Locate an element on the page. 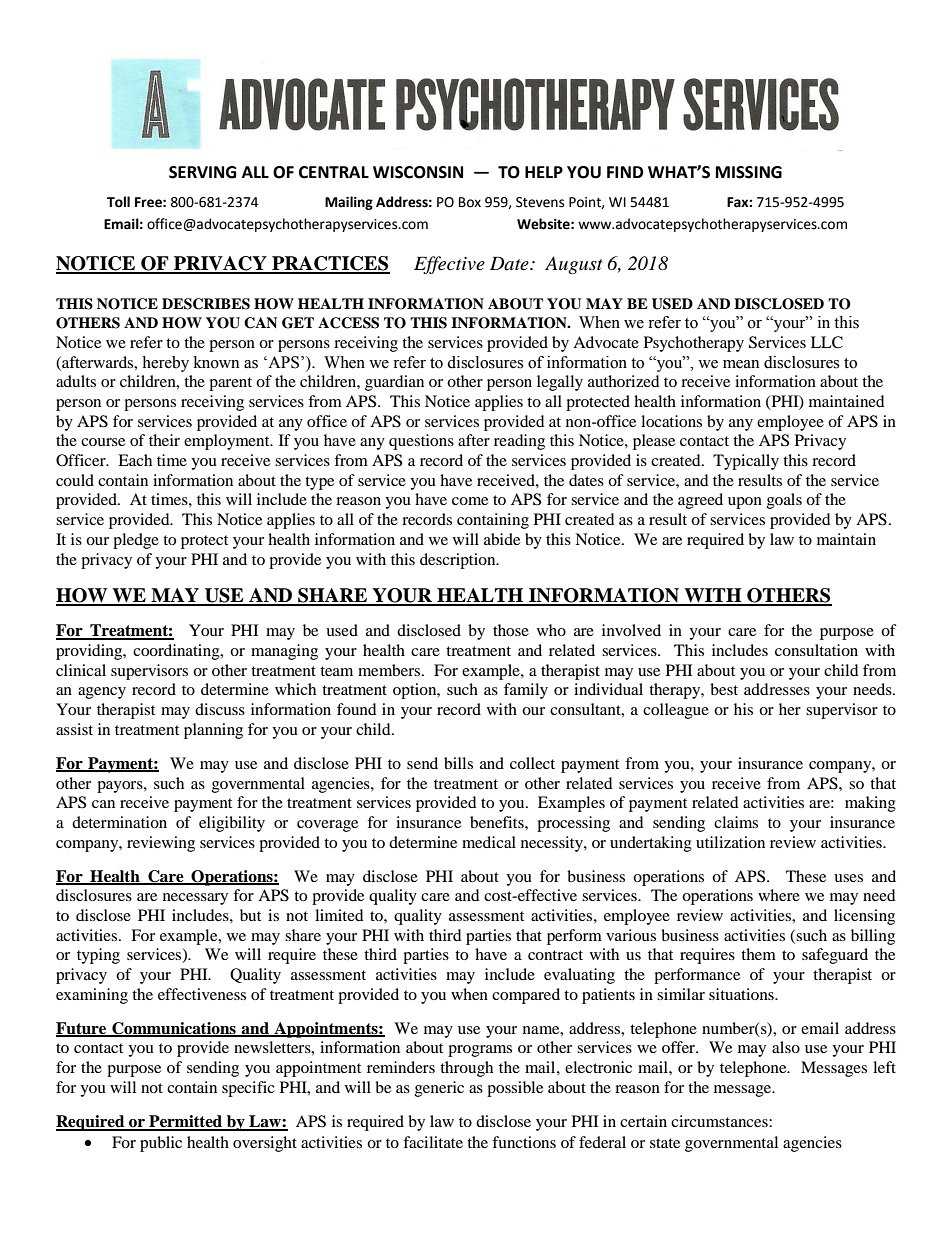  consultation is located at coordinates (816, 650).
